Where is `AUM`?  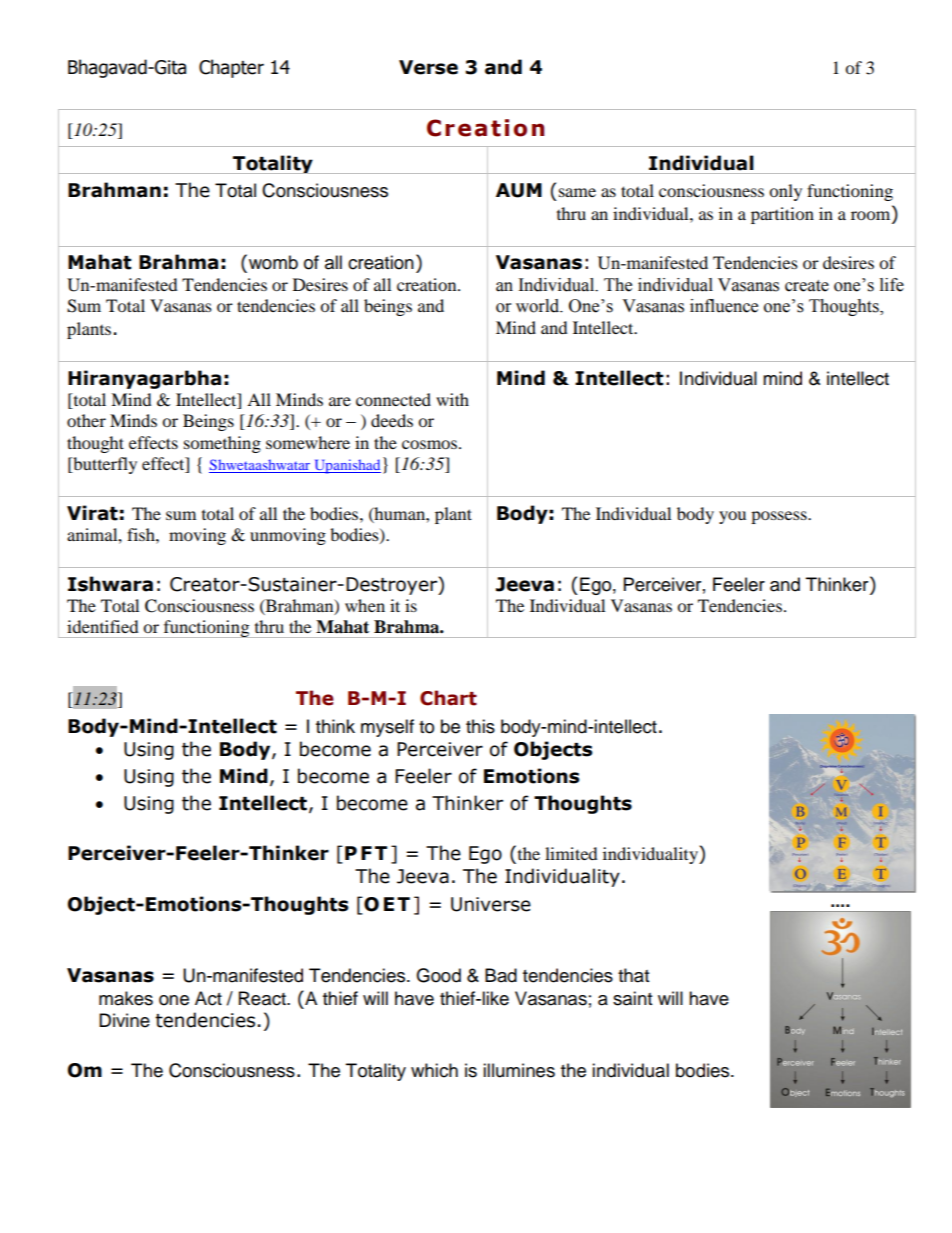
AUM is located at coordinates (519, 190).
